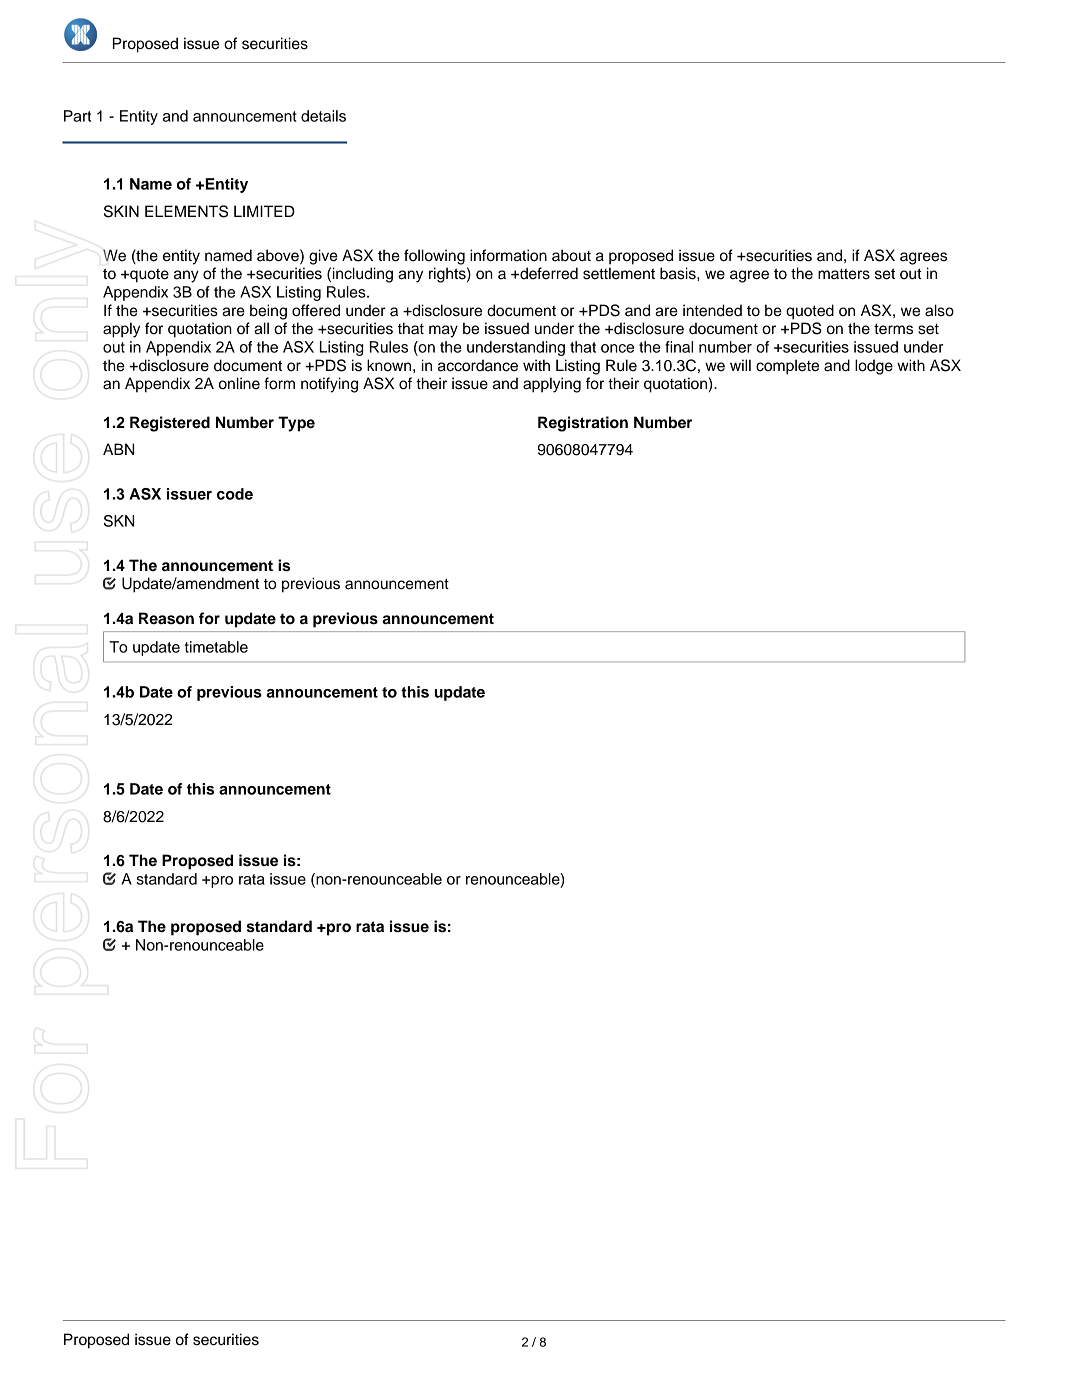  Describe the element at coordinates (323, 116) in the document. I see `details` at that location.
